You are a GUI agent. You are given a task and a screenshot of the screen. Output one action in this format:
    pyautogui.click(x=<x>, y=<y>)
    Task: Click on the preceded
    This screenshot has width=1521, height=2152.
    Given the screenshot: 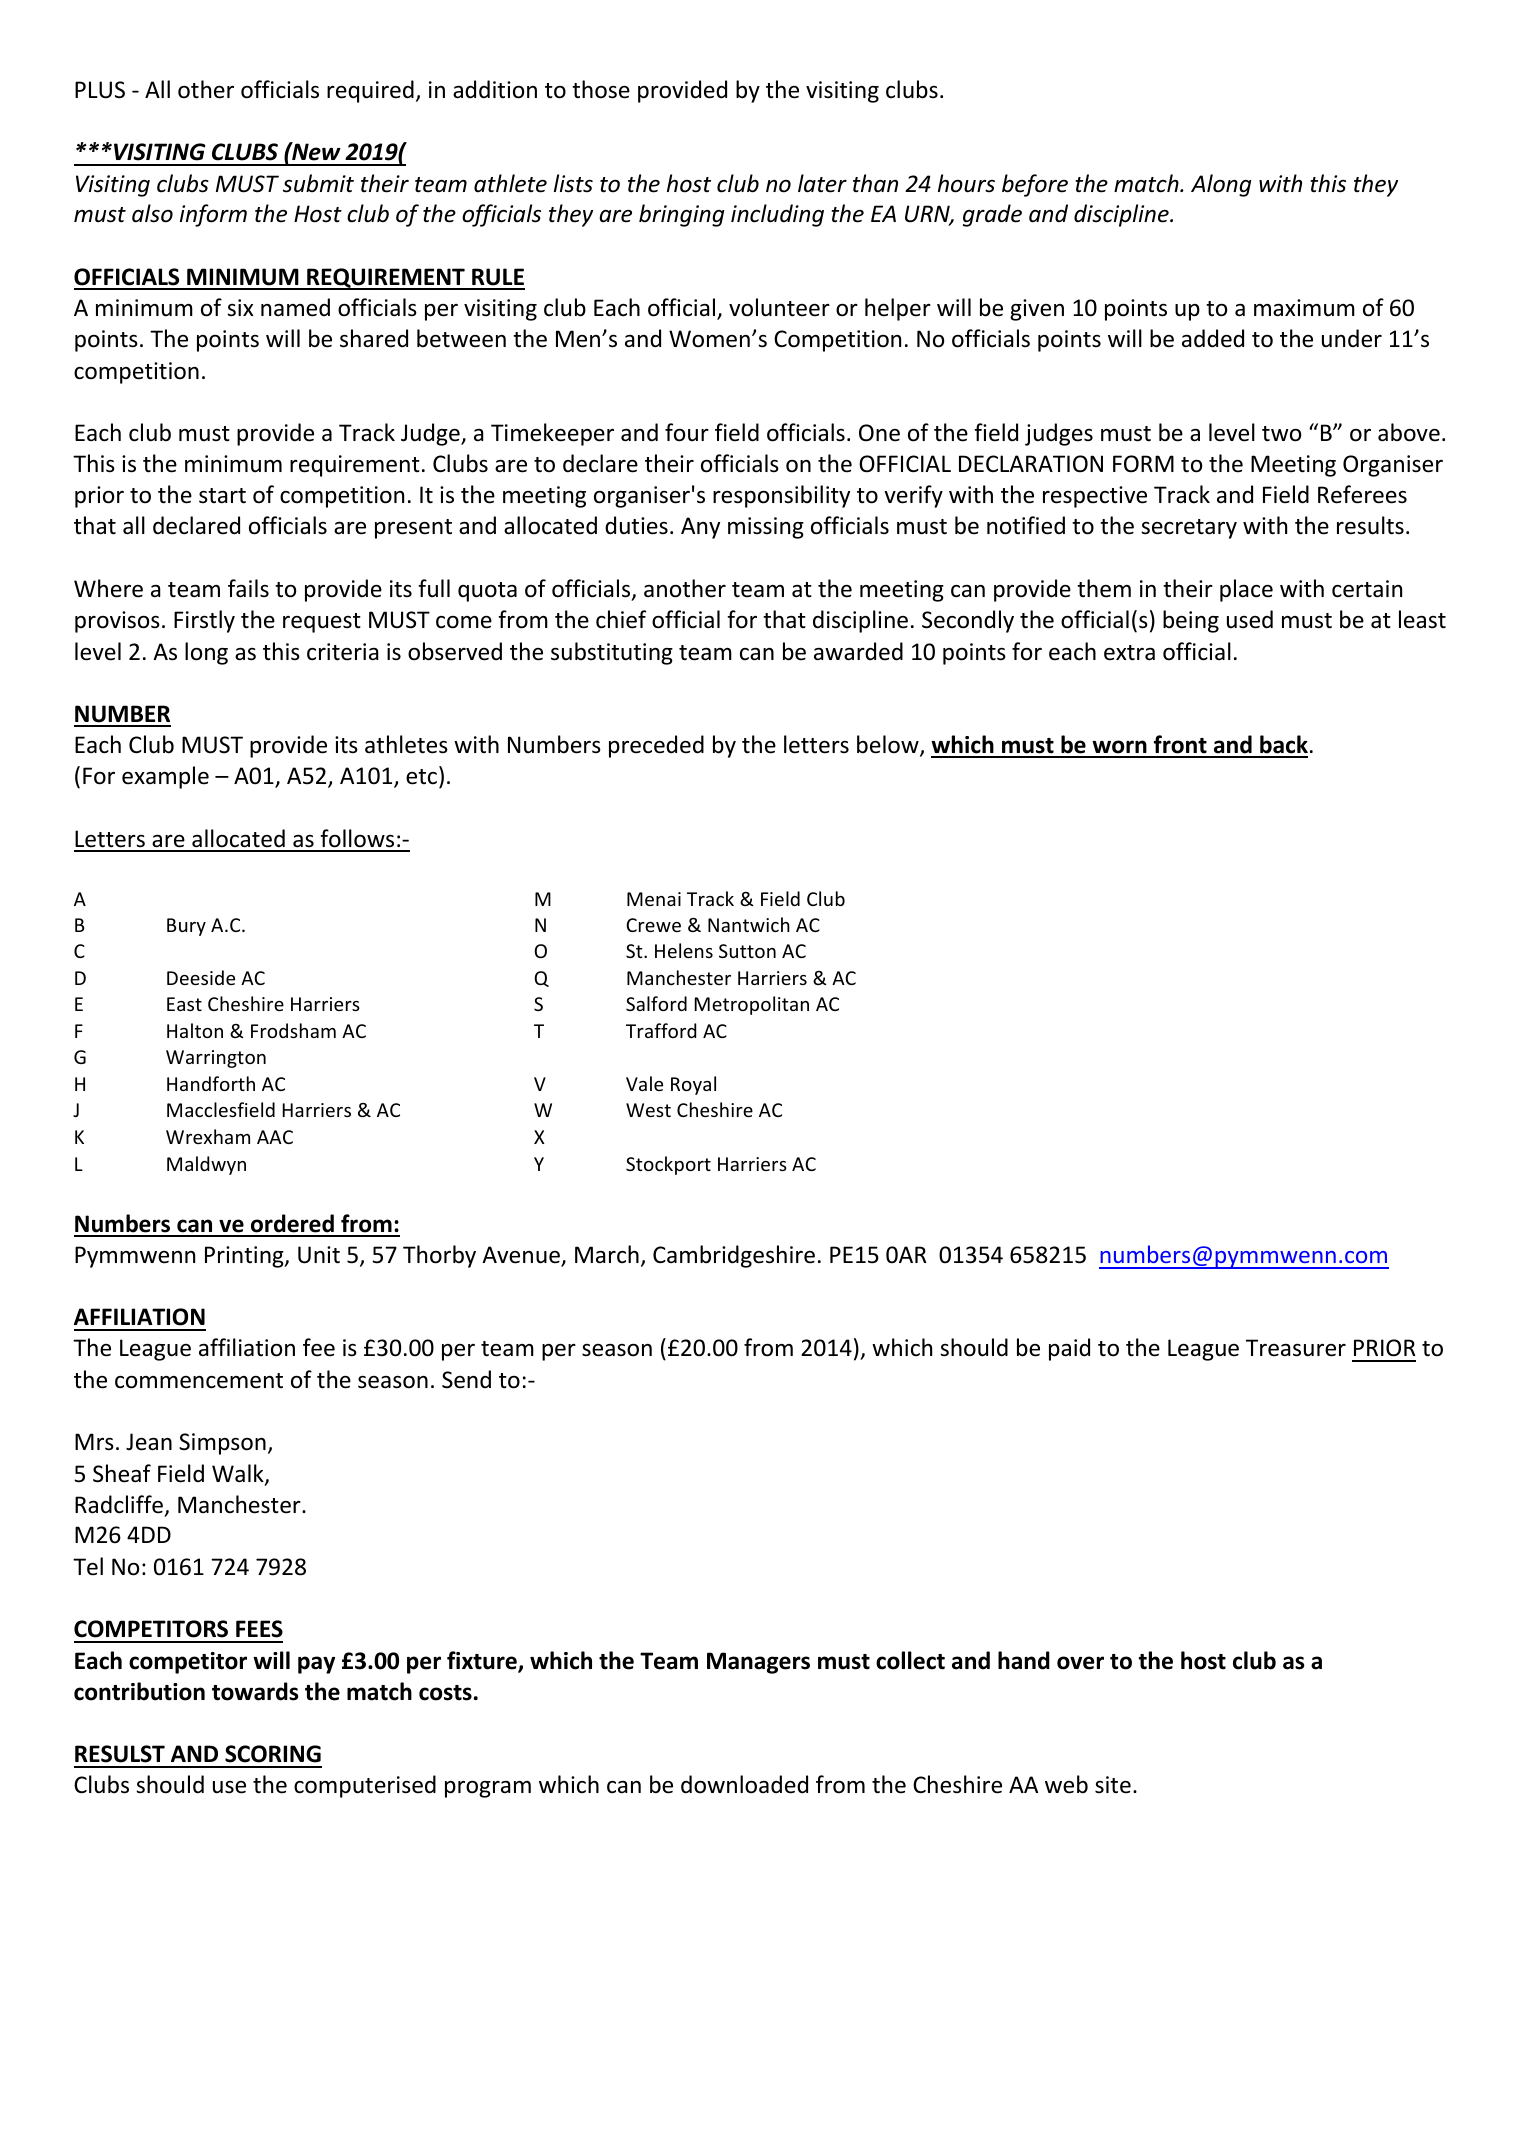 What is the action you would take?
    pyautogui.click(x=656, y=746)
